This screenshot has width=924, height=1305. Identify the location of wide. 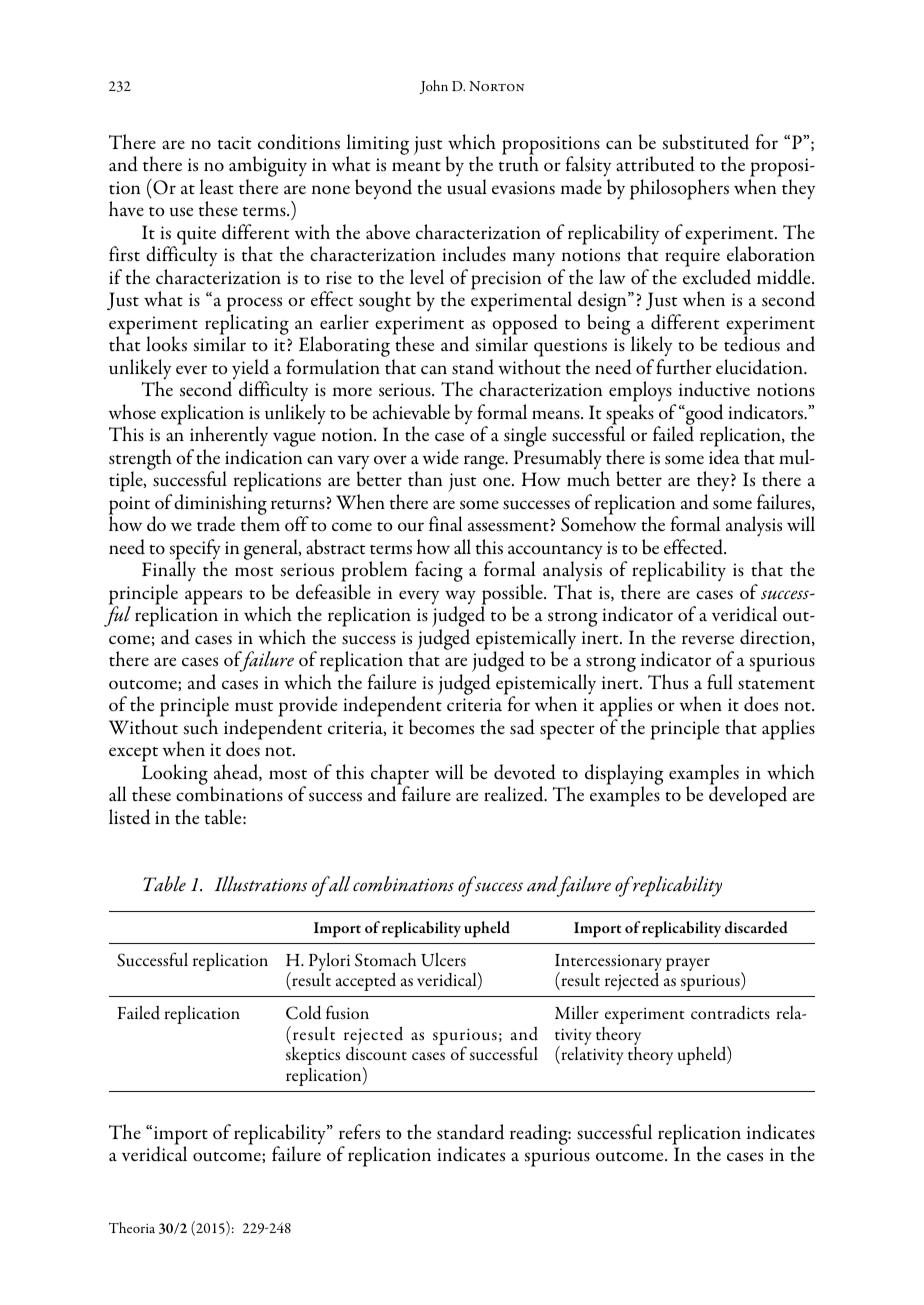
(440, 457).
